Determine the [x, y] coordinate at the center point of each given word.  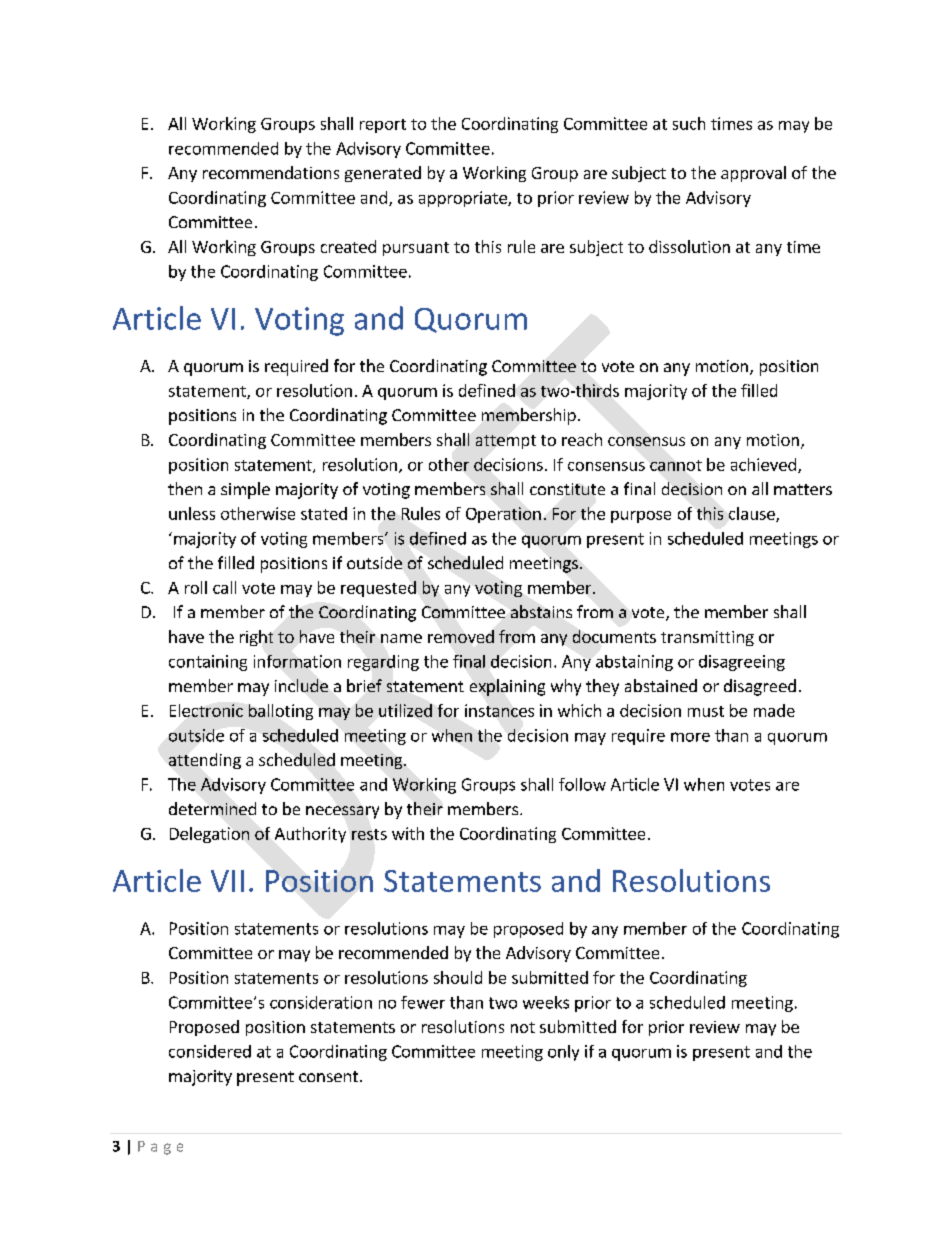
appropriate [464, 199]
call [224, 587]
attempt [506, 442]
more [690, 737]
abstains [541, 611]
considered [210, 1051]
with [408, 833]
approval [753, 174]
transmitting [707, 638]
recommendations [271, 172]
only [563, 1053]
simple [245, 490]
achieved [763, 464]
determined [212, 808]
